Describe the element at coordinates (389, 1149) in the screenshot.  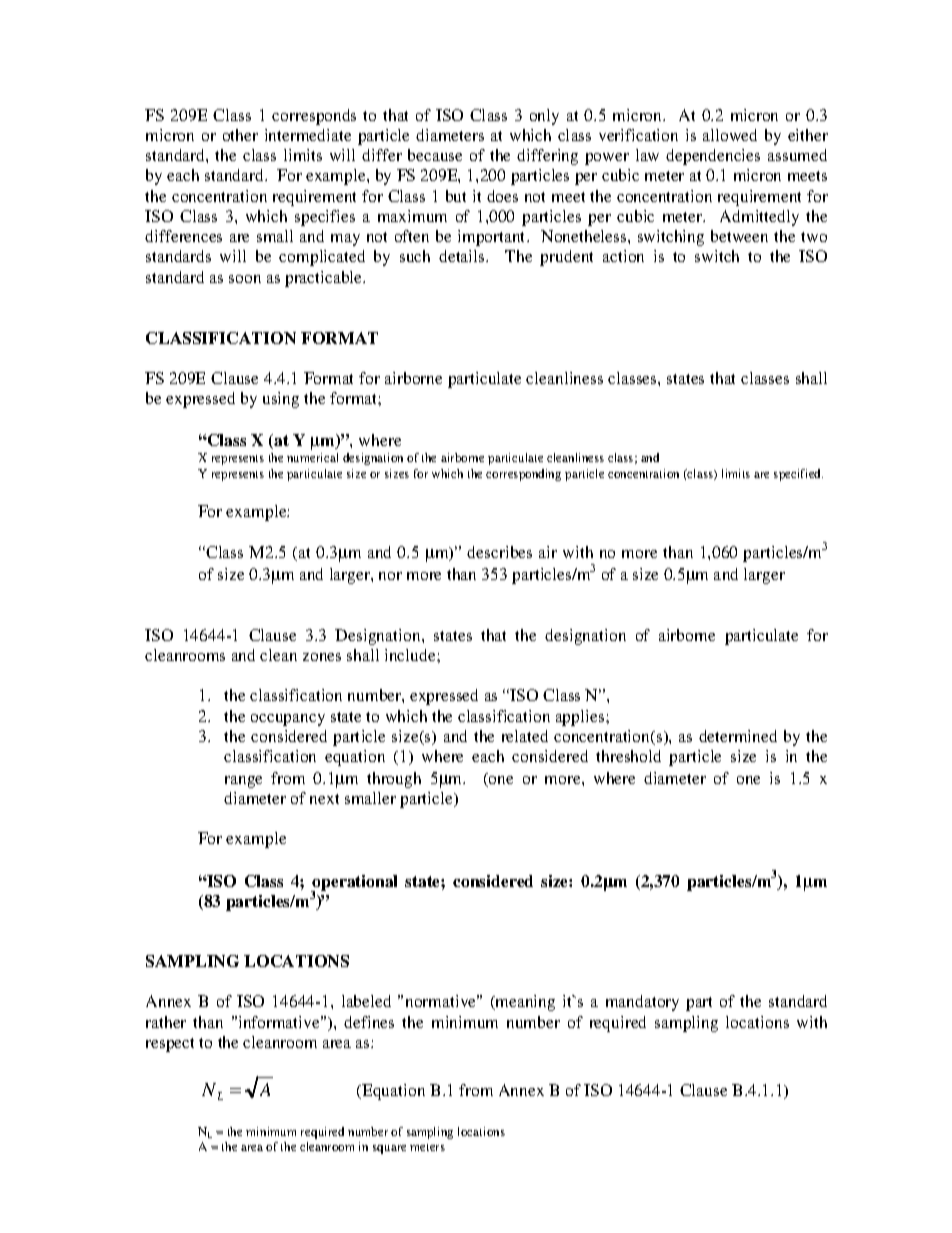
I see `square` at that location.
